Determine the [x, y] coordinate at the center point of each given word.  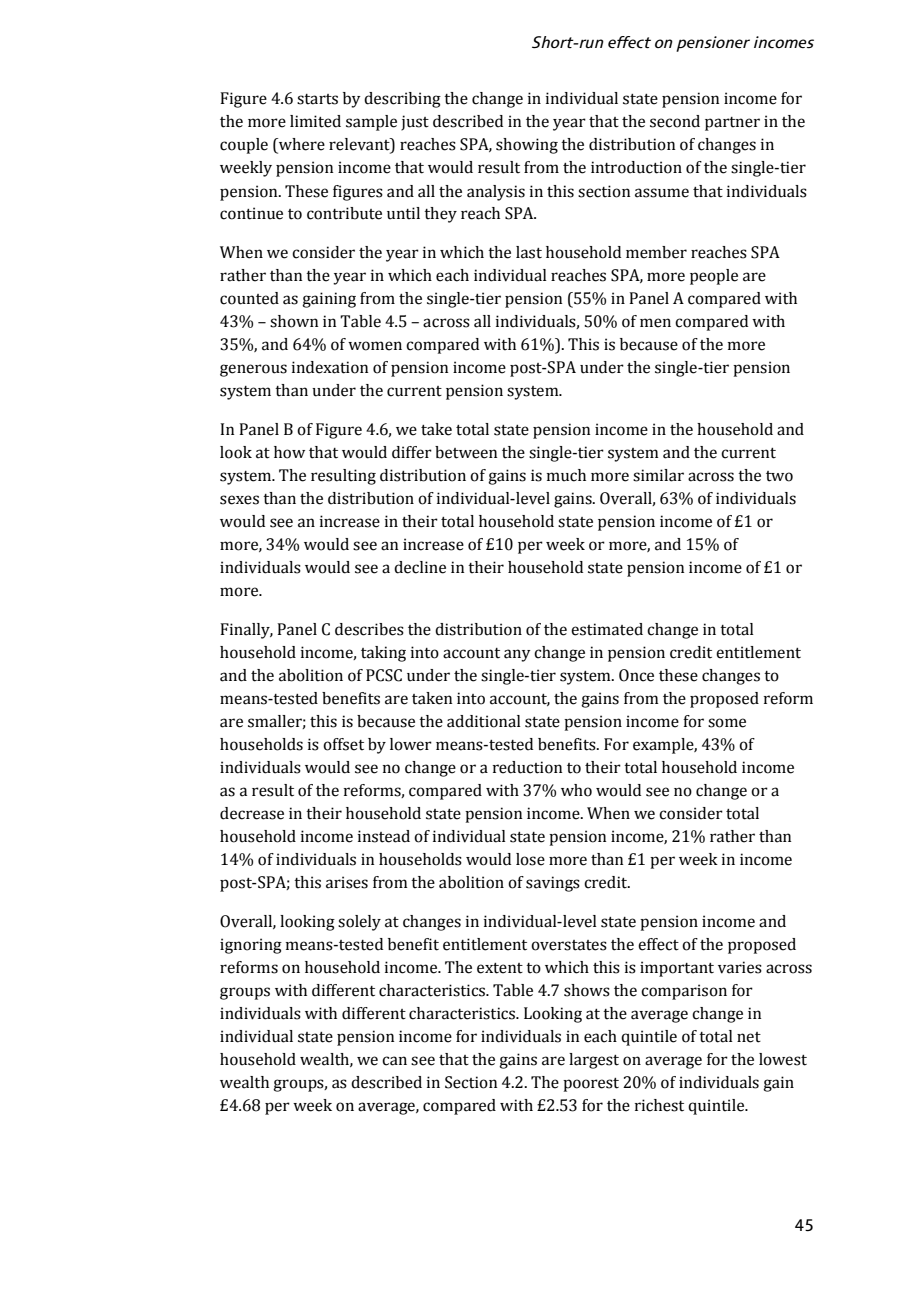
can [394, 1061]
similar [658, 475]
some [727, 723]
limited [315, 121]
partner [732, 124]
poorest [591, 1085]
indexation [330, 367]
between [466, 452]
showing [527, 146]
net [749, 1037]
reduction [527, 767]
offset [343, 744]
